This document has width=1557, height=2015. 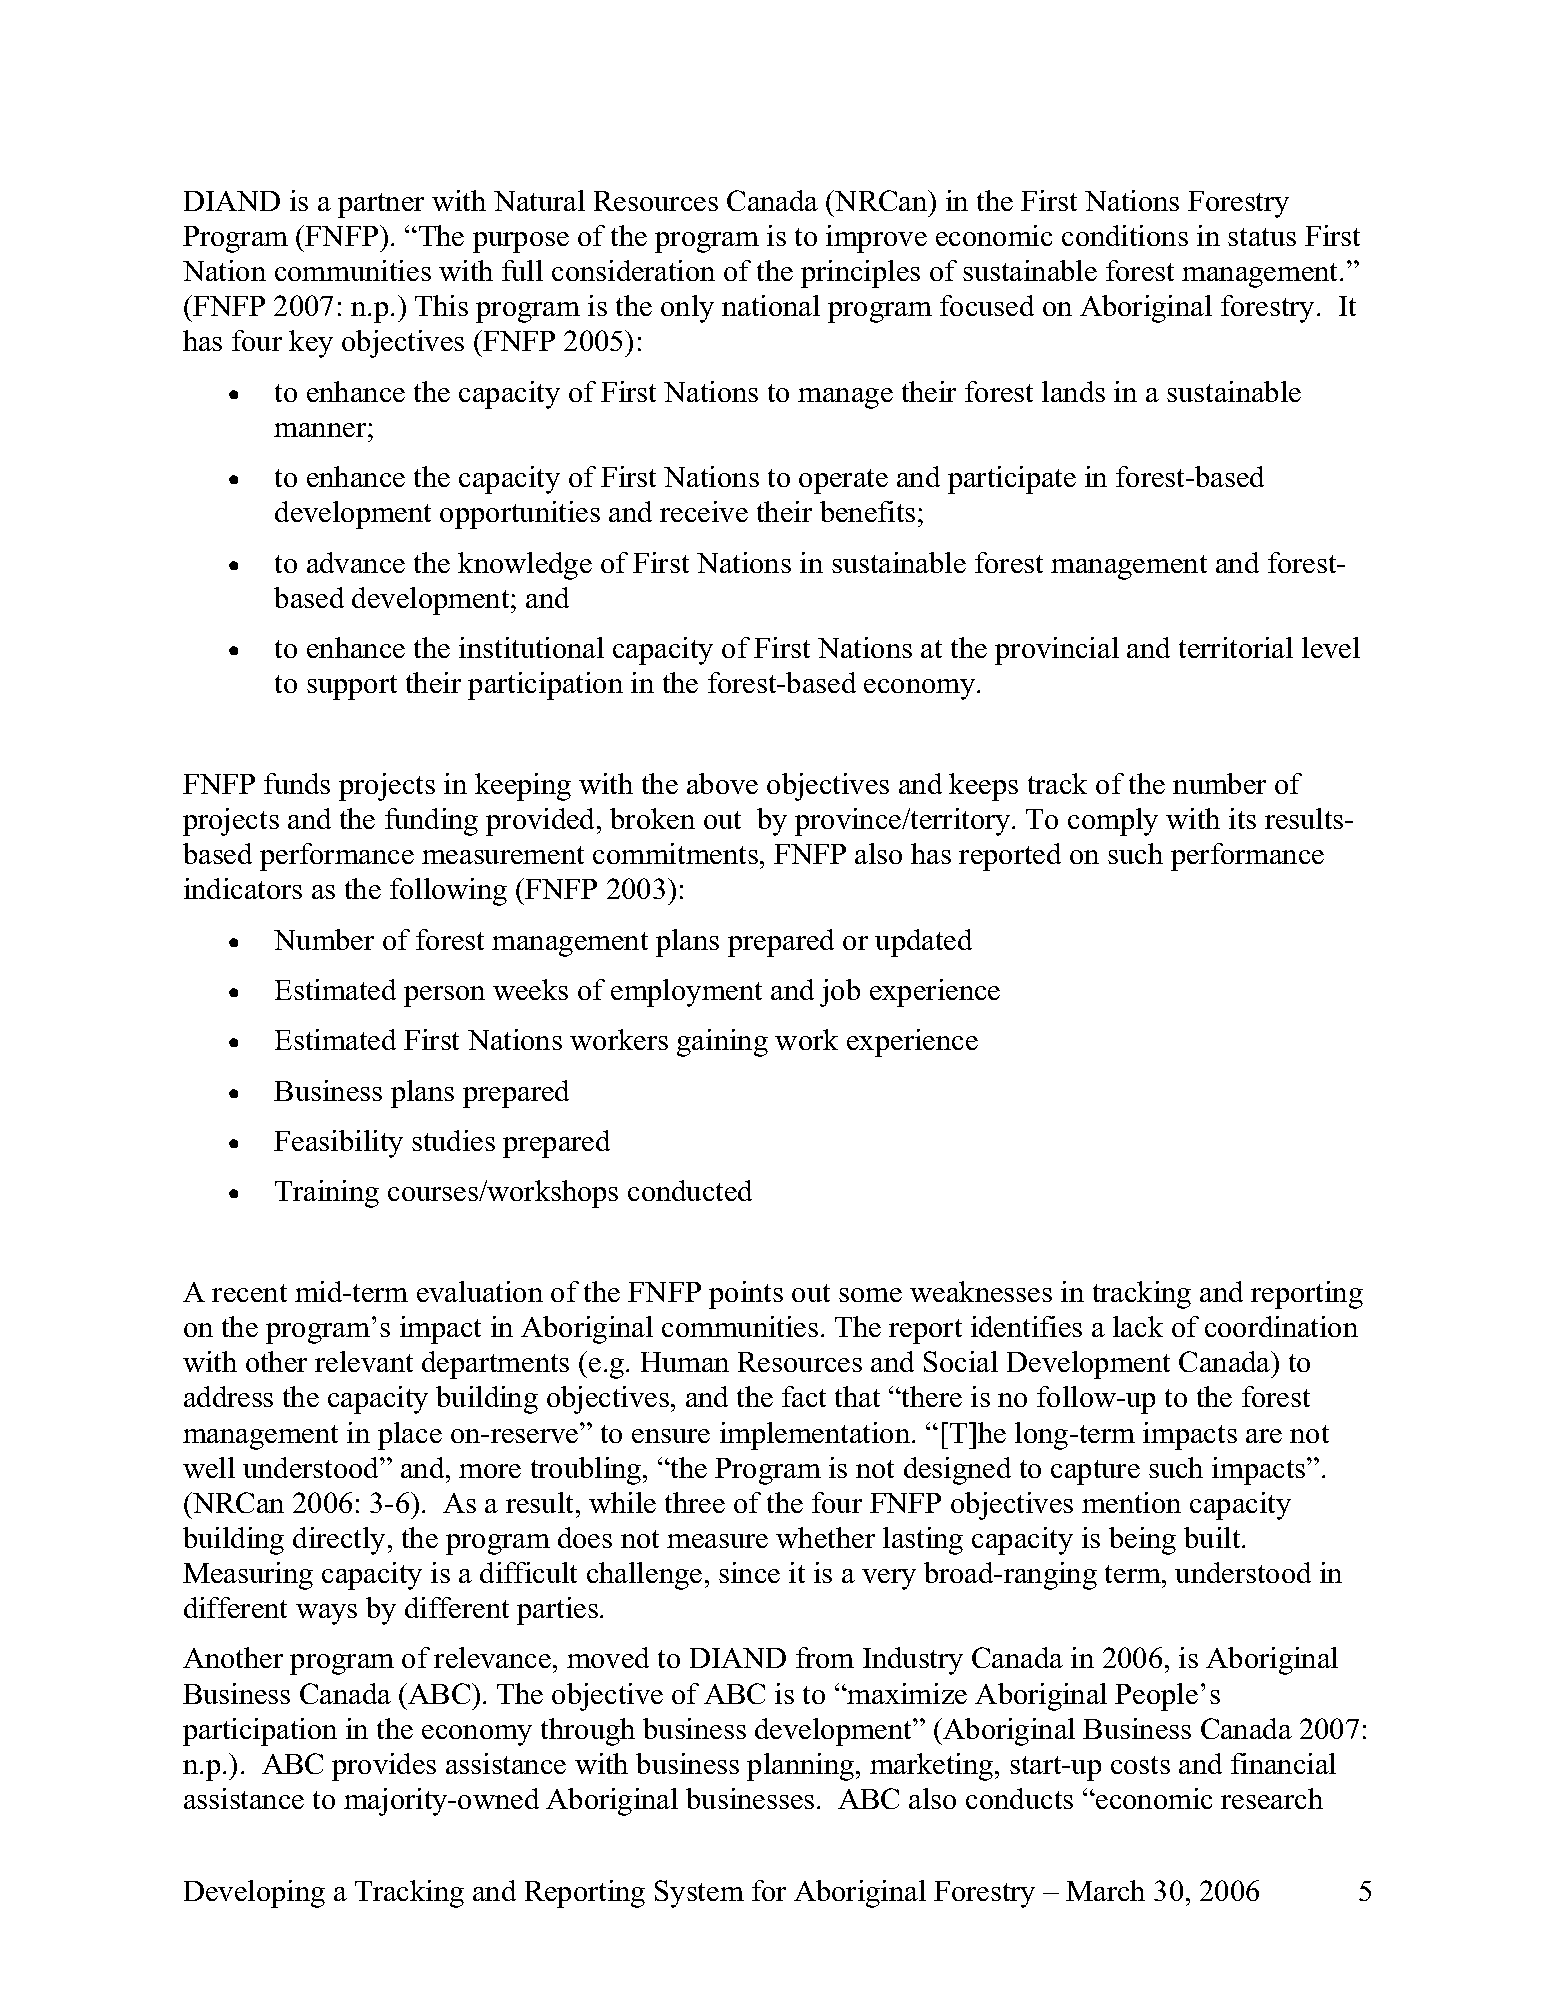 What do you see at coordinates (816, 1436) in the document?
I see `implementation` at bounding box center [816, 1436].
